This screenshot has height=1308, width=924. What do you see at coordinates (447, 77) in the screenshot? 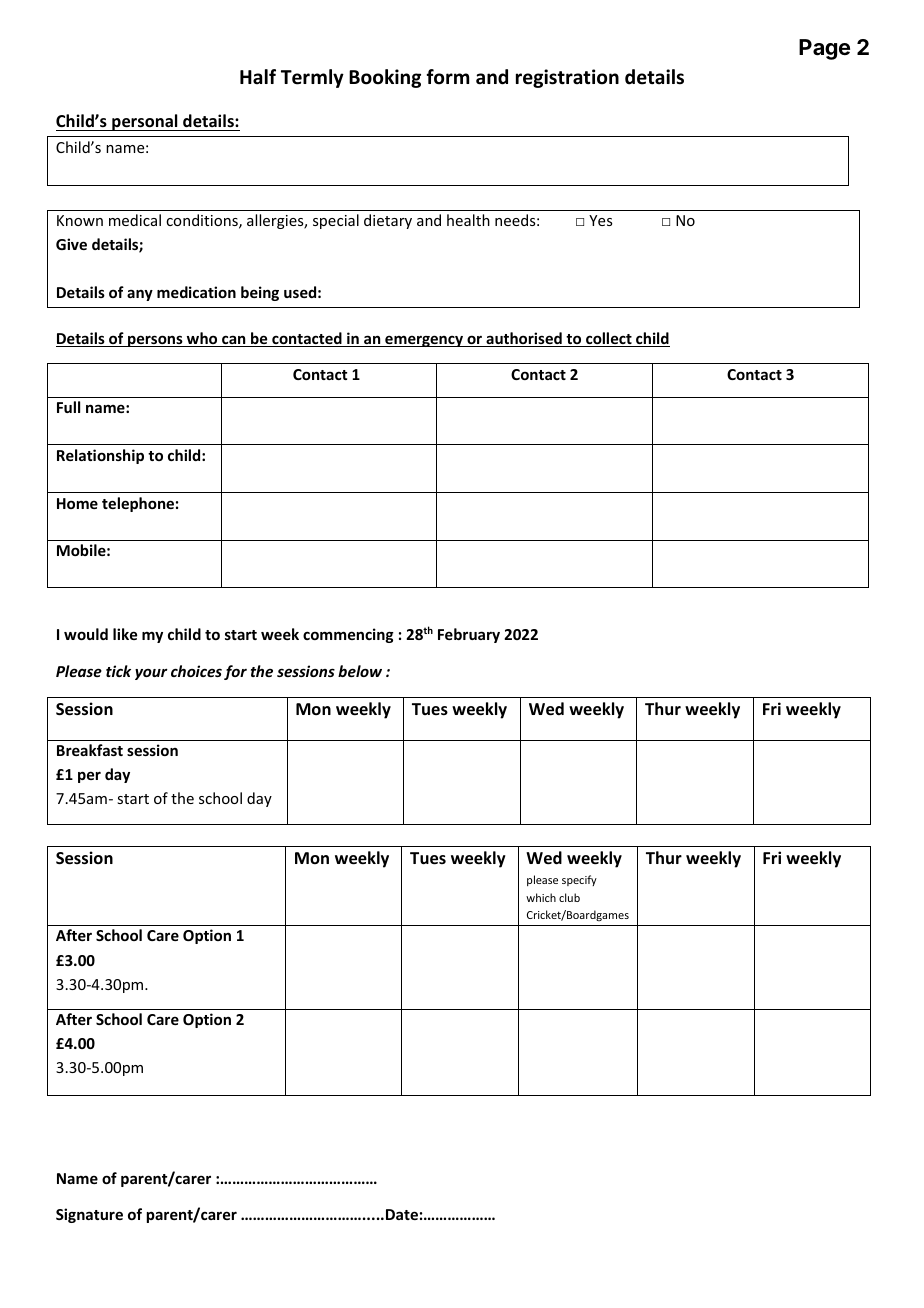
I see `form` at bounding box center [447, 77].
